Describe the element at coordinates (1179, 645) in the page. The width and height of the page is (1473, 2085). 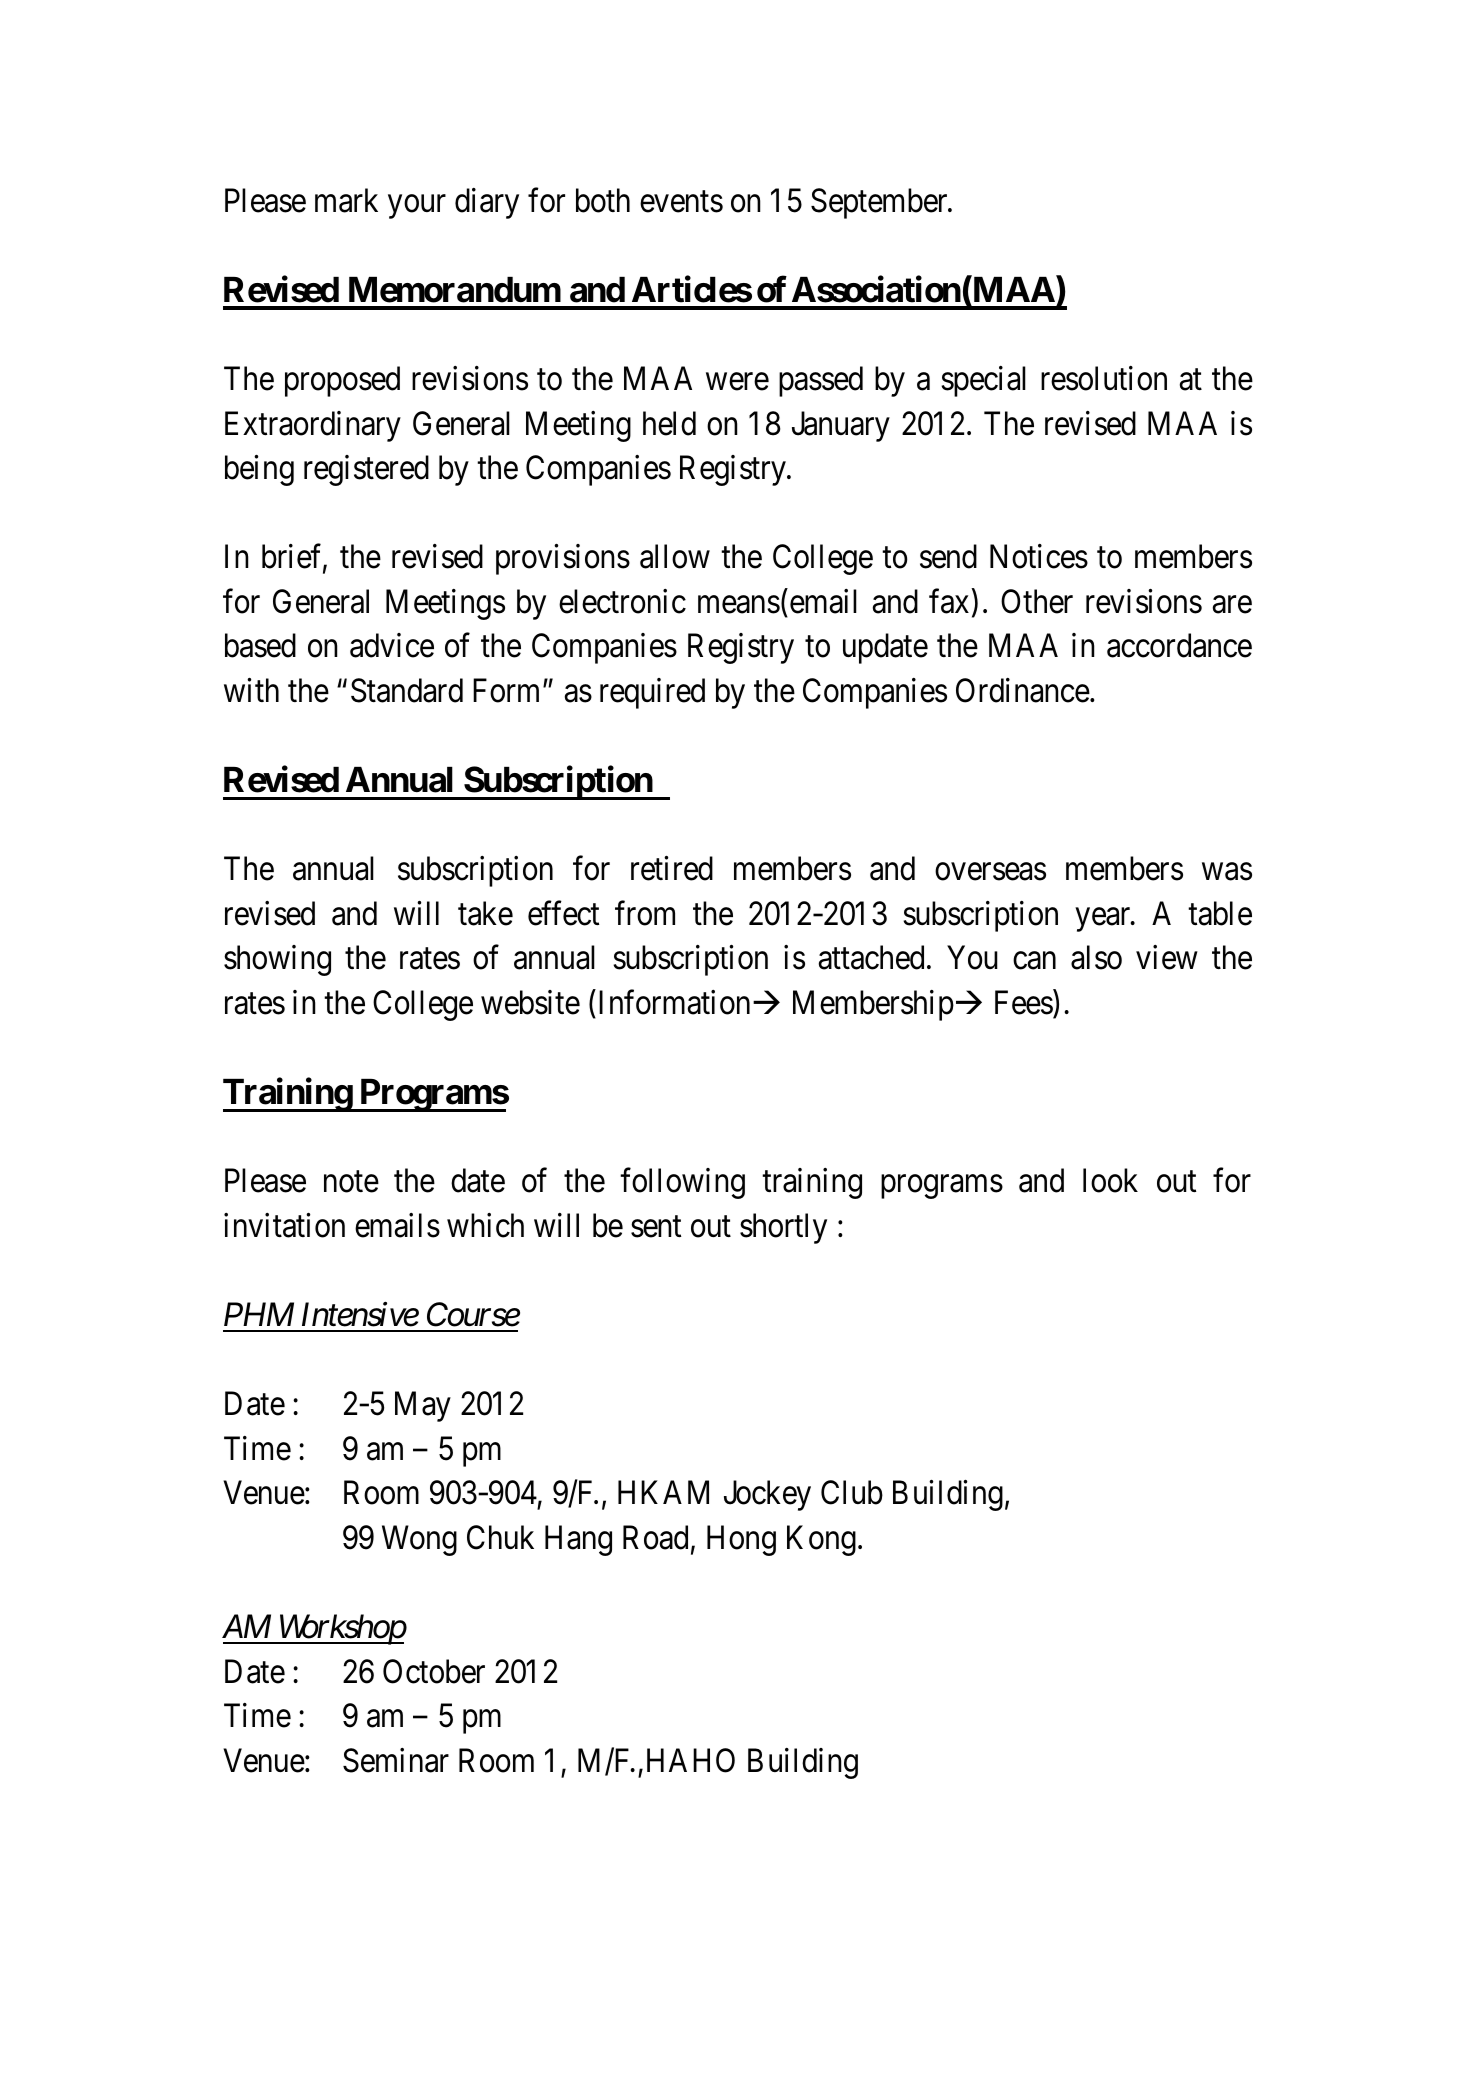
I see `accordance` at that location.
